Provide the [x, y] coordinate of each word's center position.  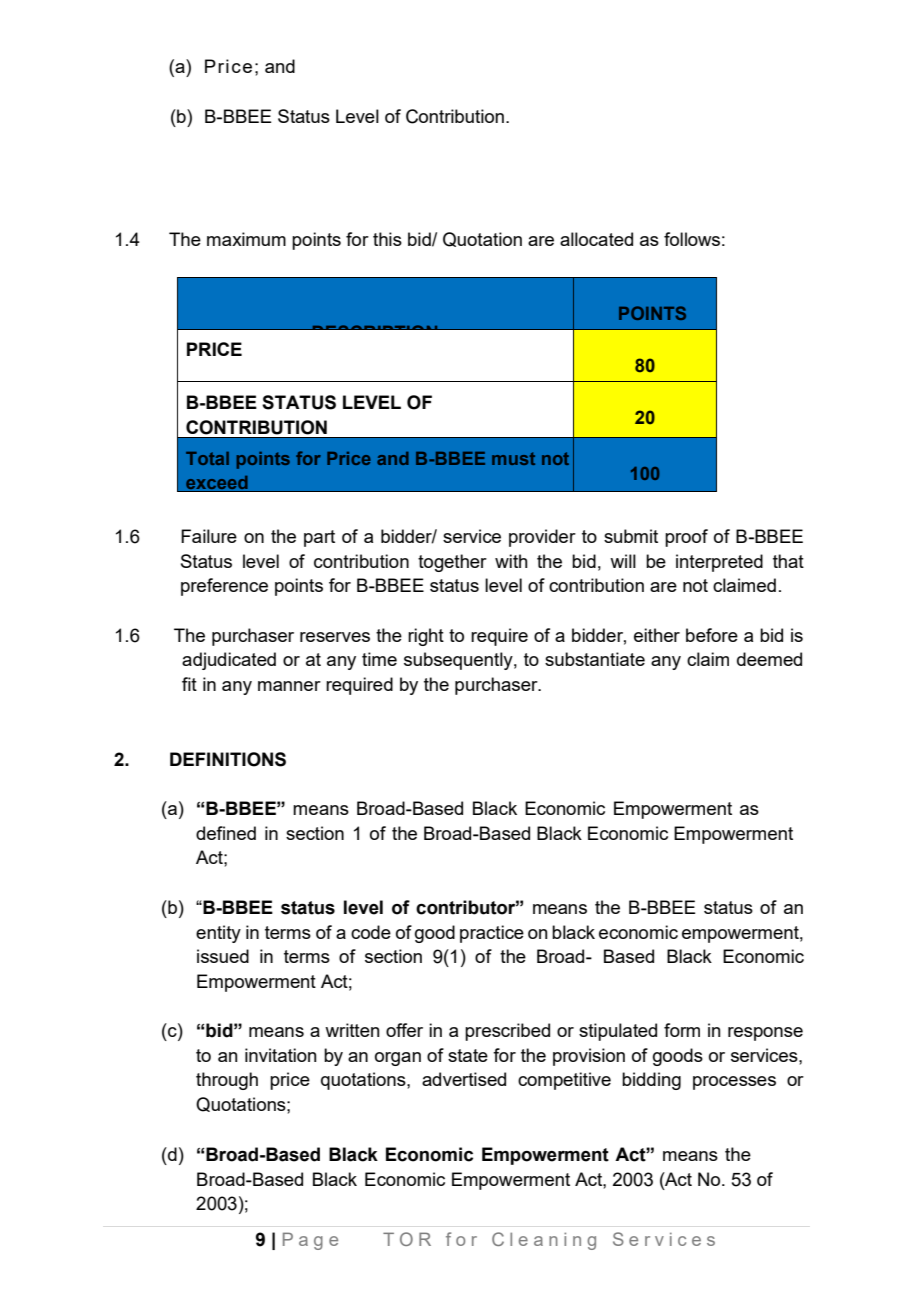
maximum [246, 239]
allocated [596, 239]
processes [734, 1083]
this [387, 239]
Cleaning [544, 1241]
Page [310, 1241]
